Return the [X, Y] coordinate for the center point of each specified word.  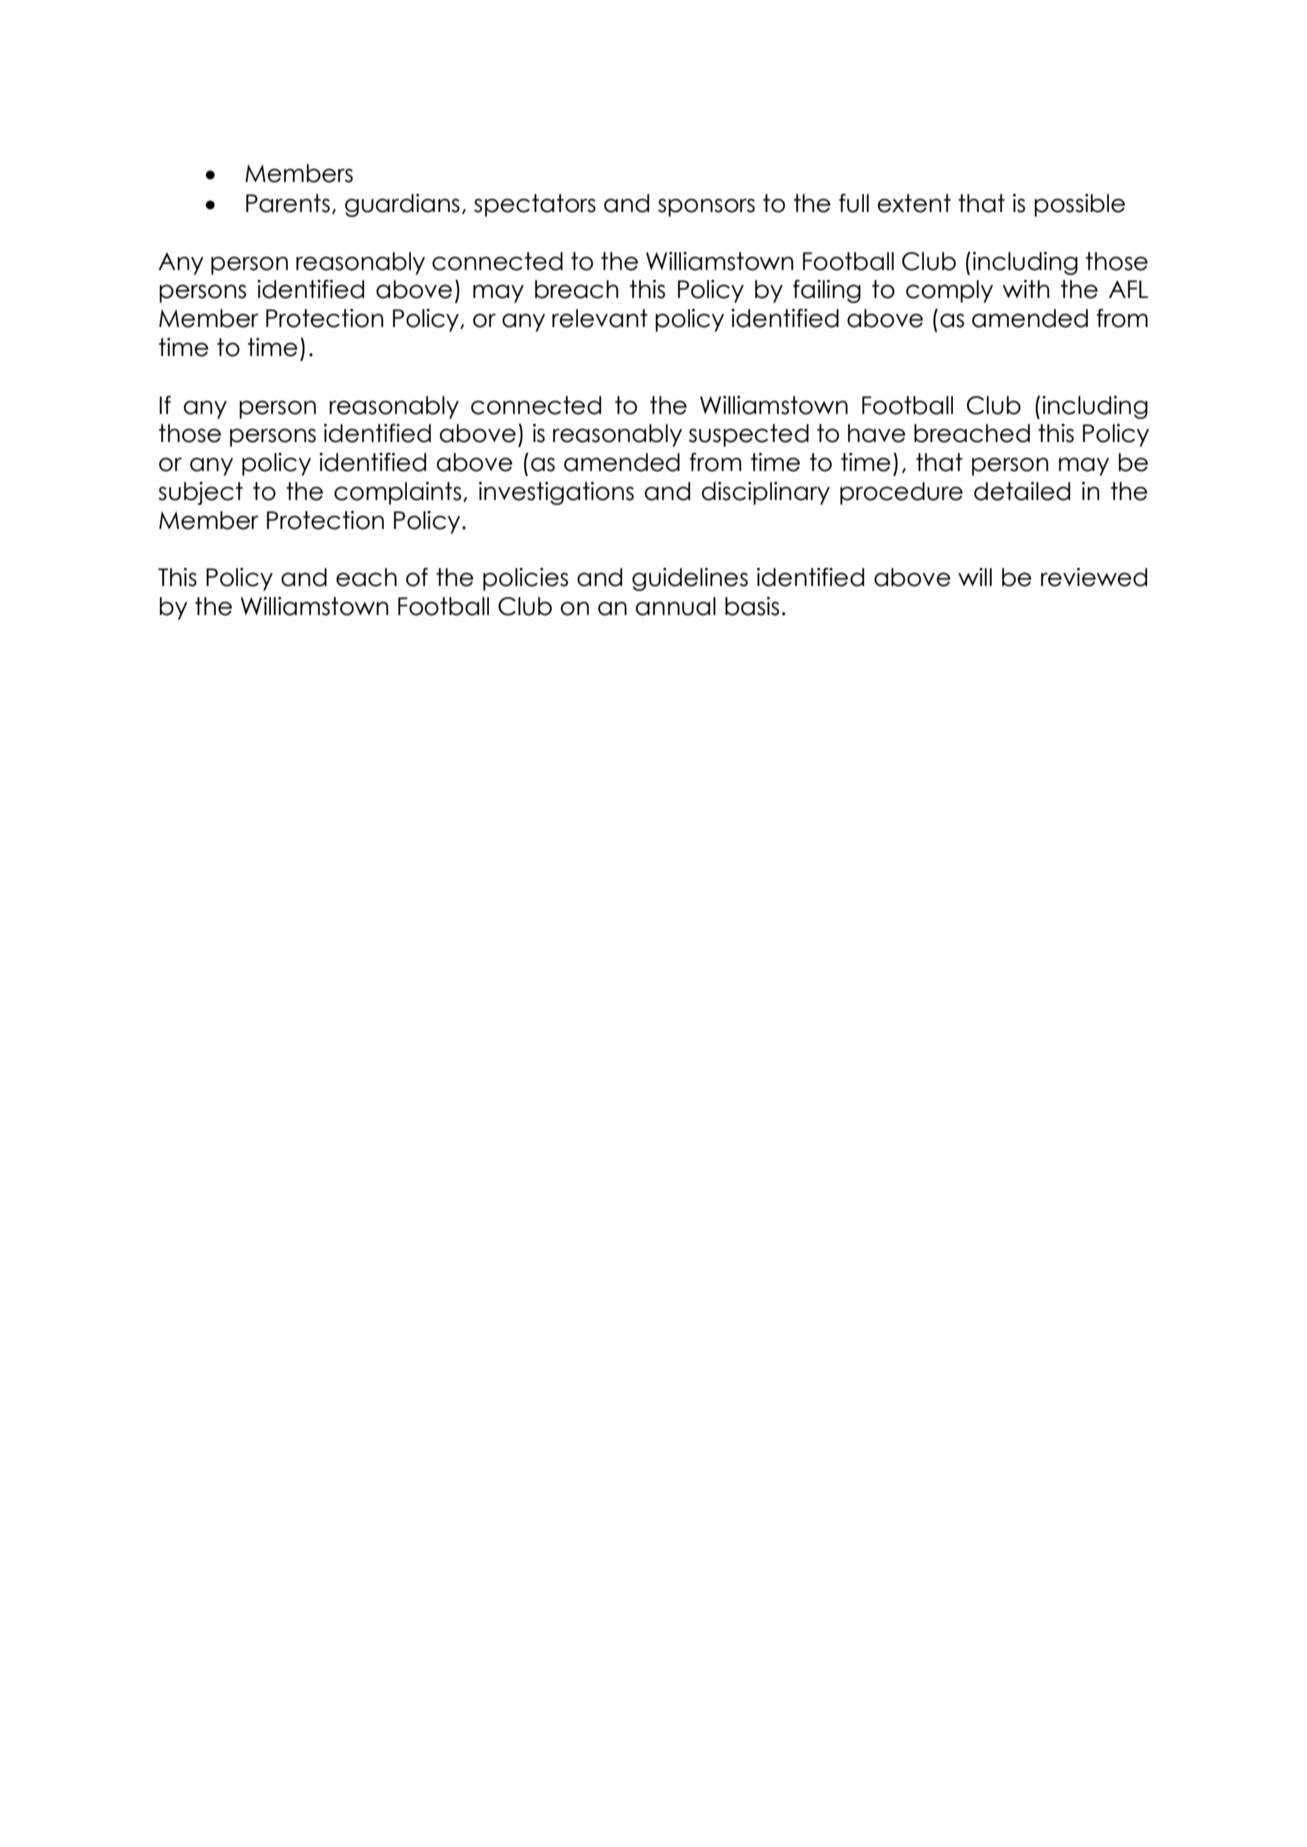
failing [827, 291]
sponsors [706, 207]
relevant [600, 318]
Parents [288, 203]
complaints [399, 493]
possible [1079, 205]
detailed [1022, 491]
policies [525, 579]
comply [949, 291]
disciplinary [766, 493]
